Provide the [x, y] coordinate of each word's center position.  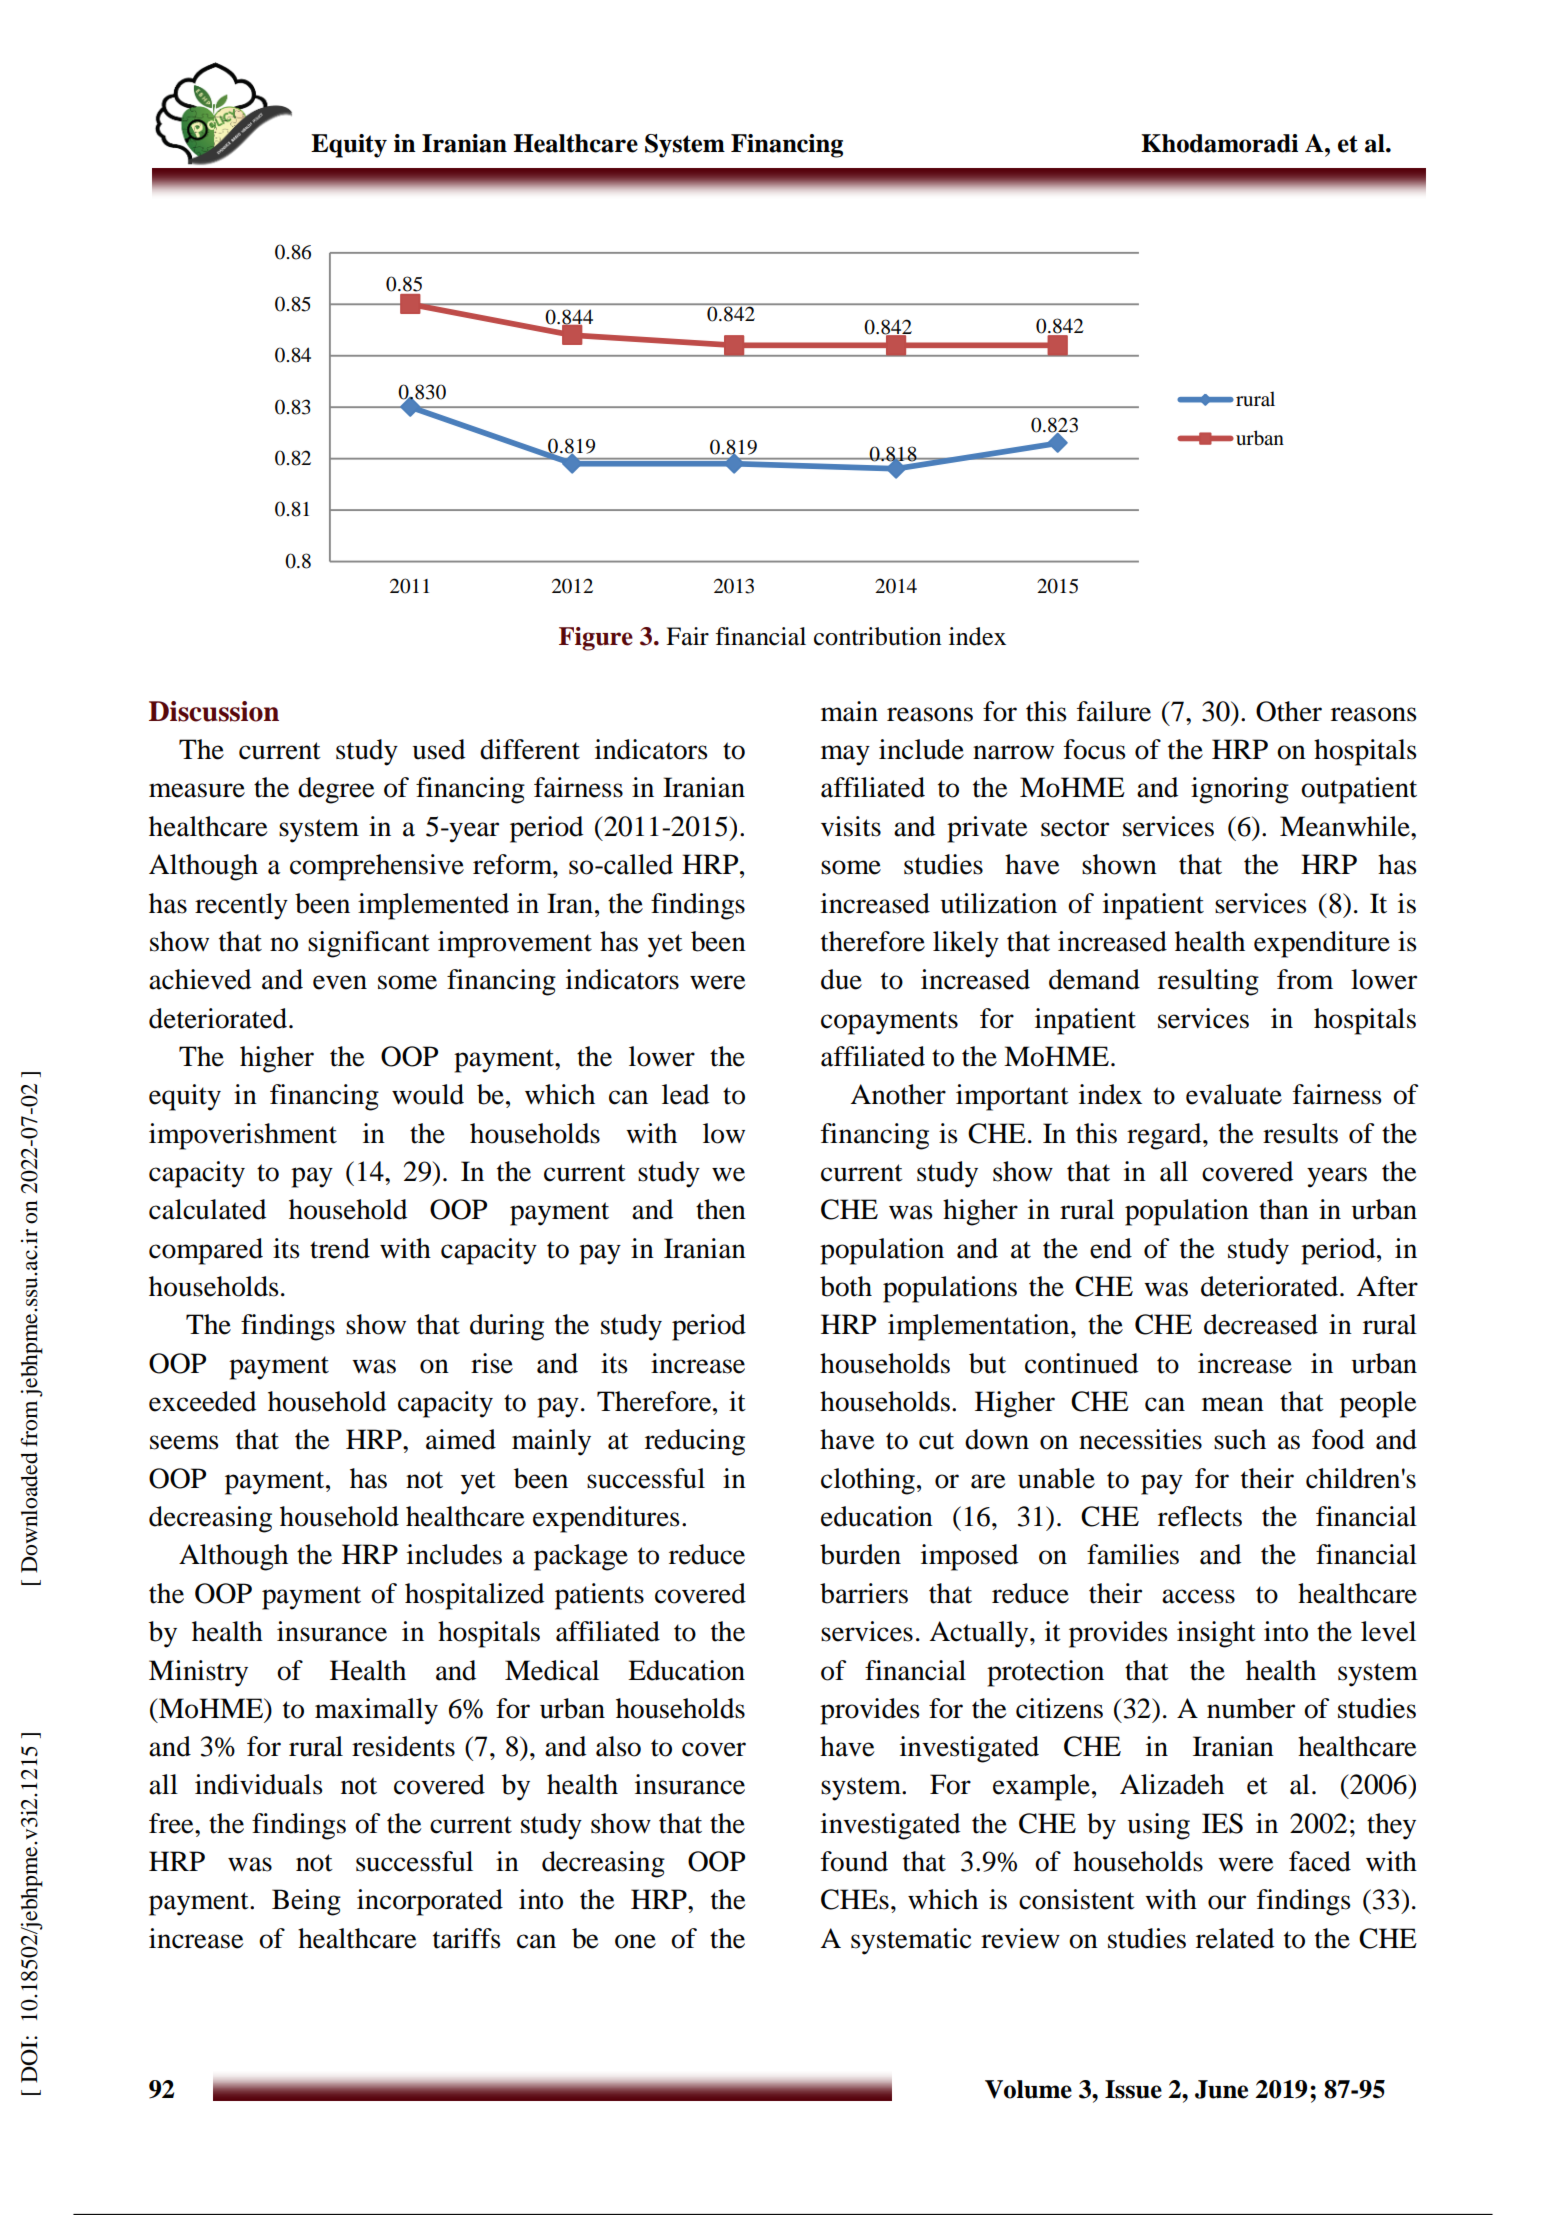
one [635, 1941]
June [1221, 2089]
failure [1114, 711]
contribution [877, 636]
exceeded [202, 1401]
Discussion [214, 711]
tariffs [467, 1938]
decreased [1261, 1324]
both [846, 1286]
